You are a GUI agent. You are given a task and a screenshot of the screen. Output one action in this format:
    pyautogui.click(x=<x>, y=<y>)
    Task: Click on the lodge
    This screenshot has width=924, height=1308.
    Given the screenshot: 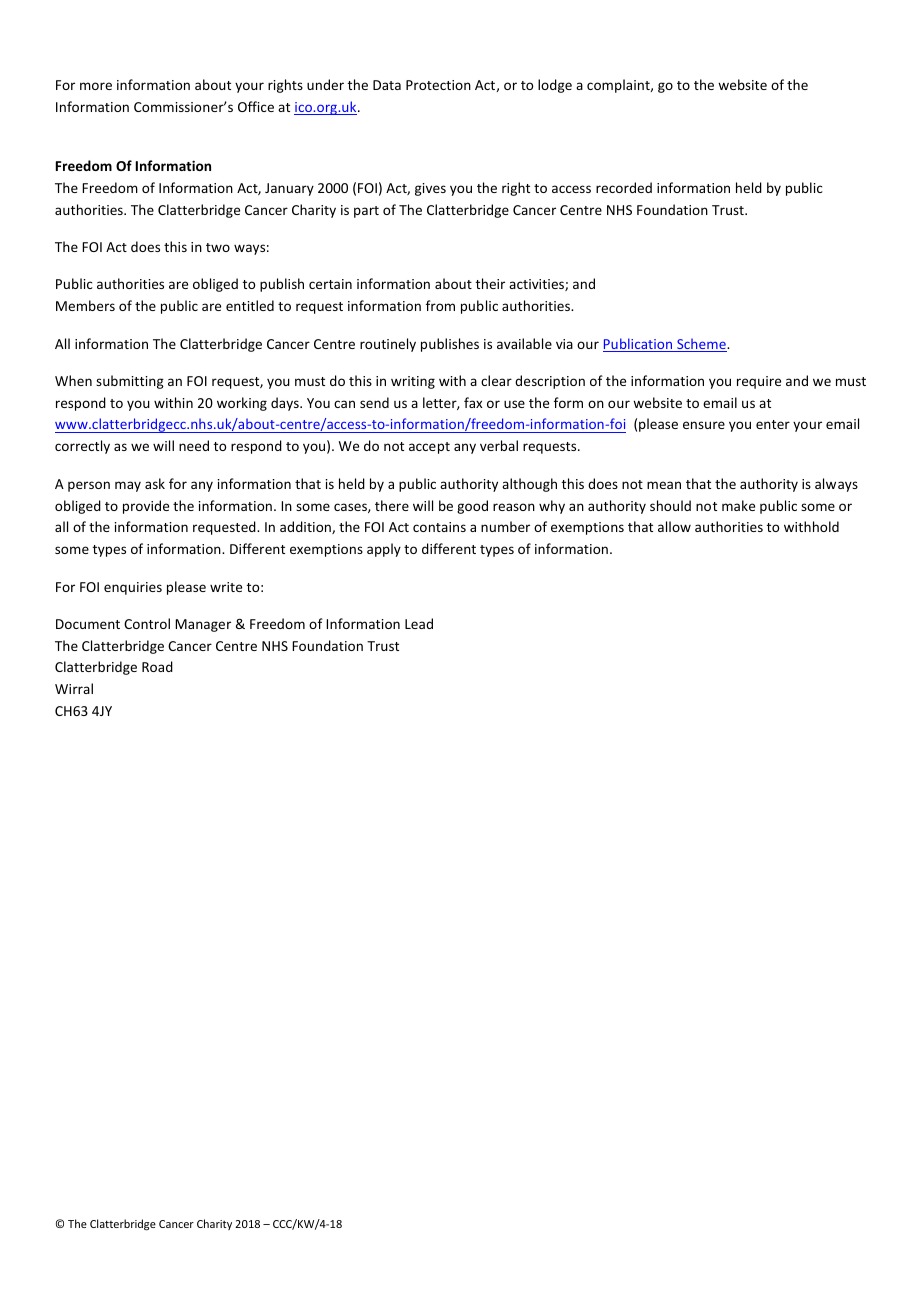 What is the action you would take?
    pyautogui.click(x=555, y=86)
